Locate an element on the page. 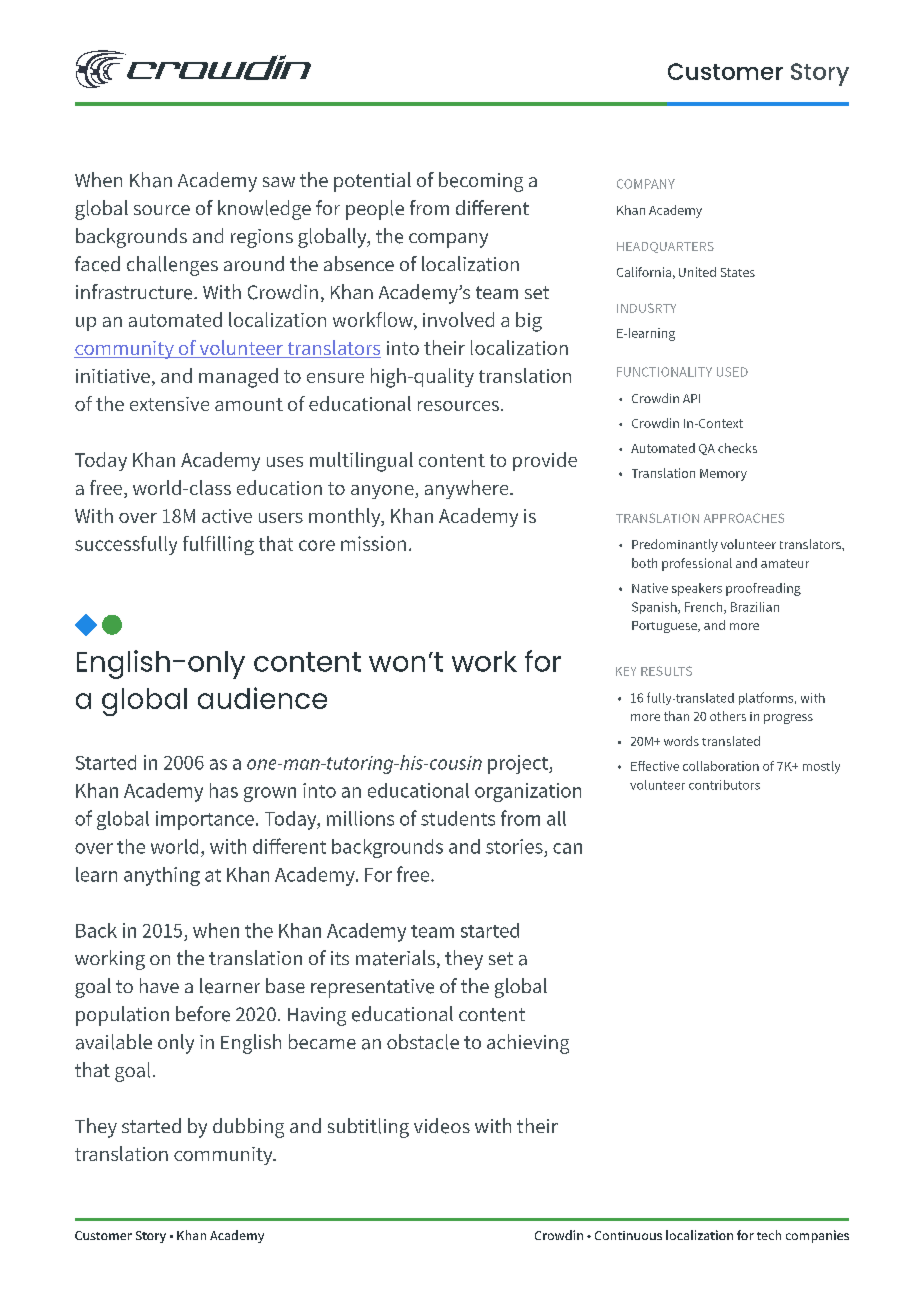 The image size is (924, 1308). have is located at coordinates (159, 985).
